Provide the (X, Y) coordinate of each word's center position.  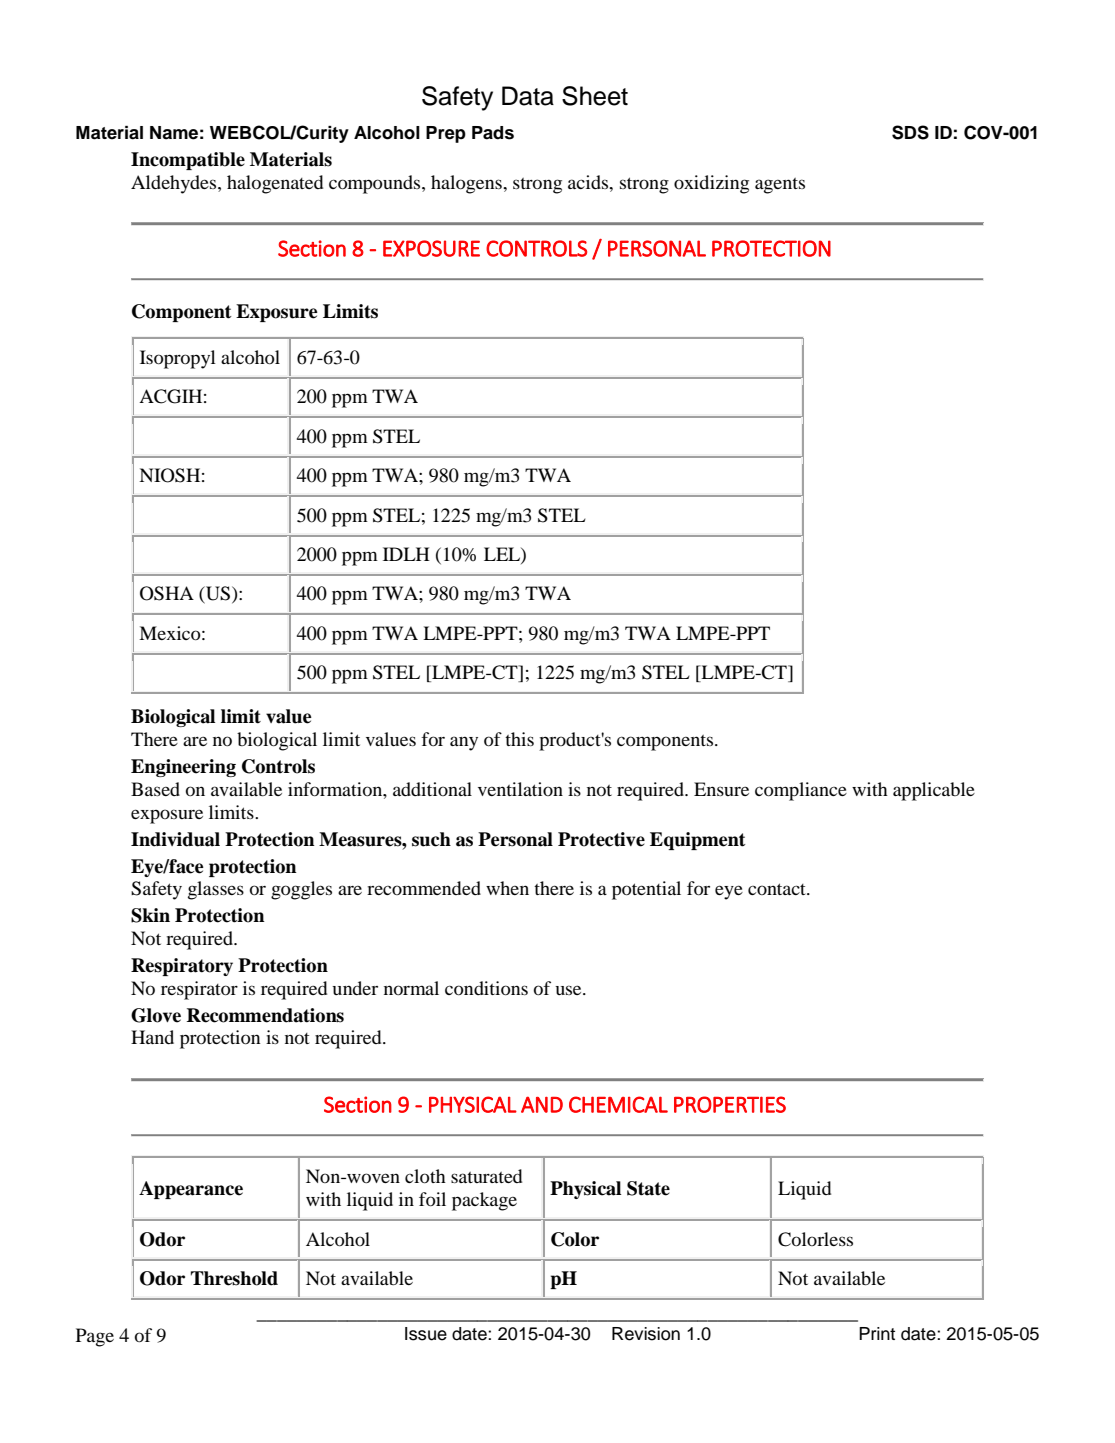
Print (877, 1333)
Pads (493, 133)
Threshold (234, 1278)
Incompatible (188, 161)
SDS (910, 132)
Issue (426, 1334)
